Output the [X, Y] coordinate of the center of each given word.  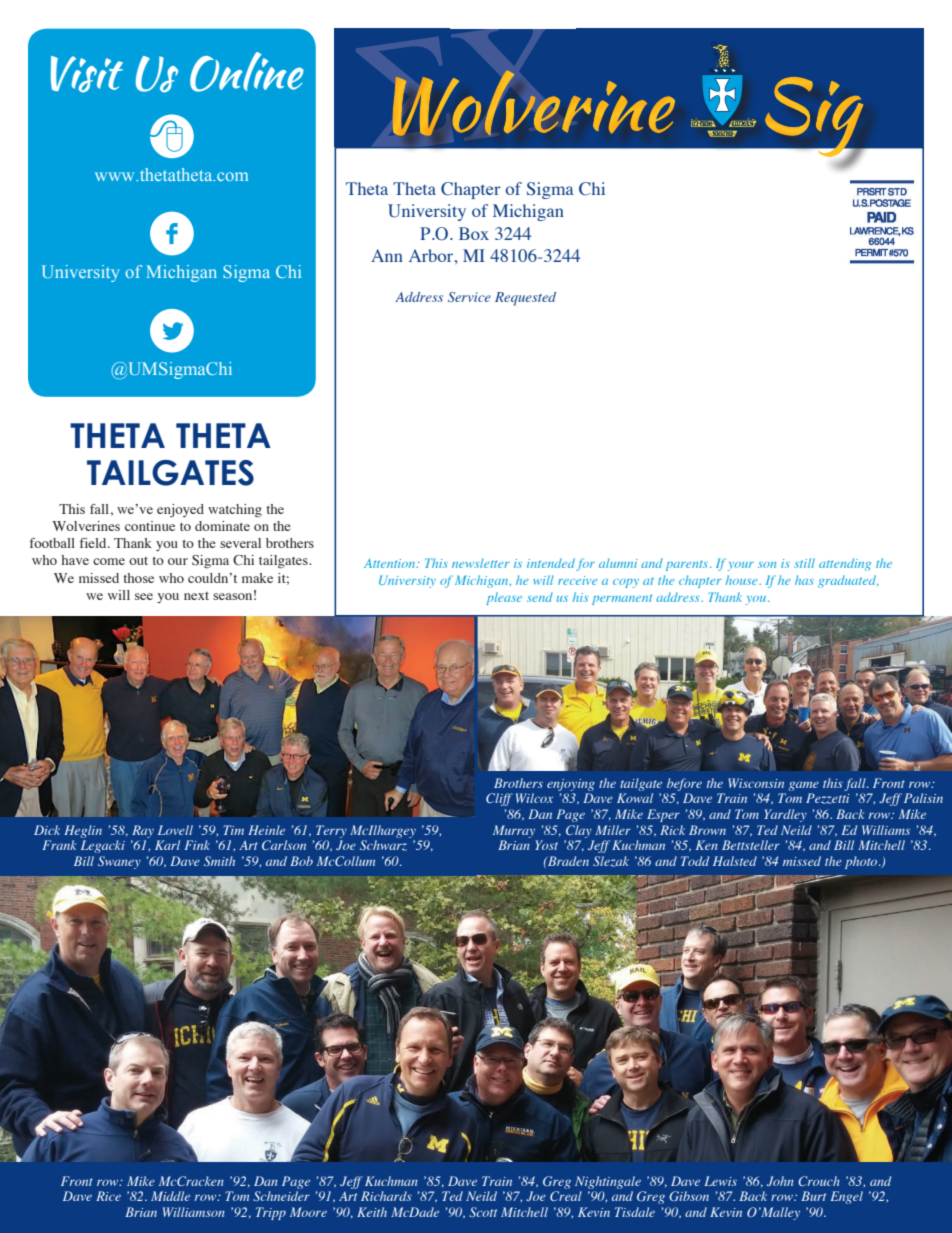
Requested [525, 299]
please [504, 598]
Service [469, 297]
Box [474, 233]
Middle [170, 1196]
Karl [167, 845]
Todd [695, 861]
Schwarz [383, 845]
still [804, 563]
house [743, 580]
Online [247, 72]
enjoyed [180, 511]
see [144, 596]
